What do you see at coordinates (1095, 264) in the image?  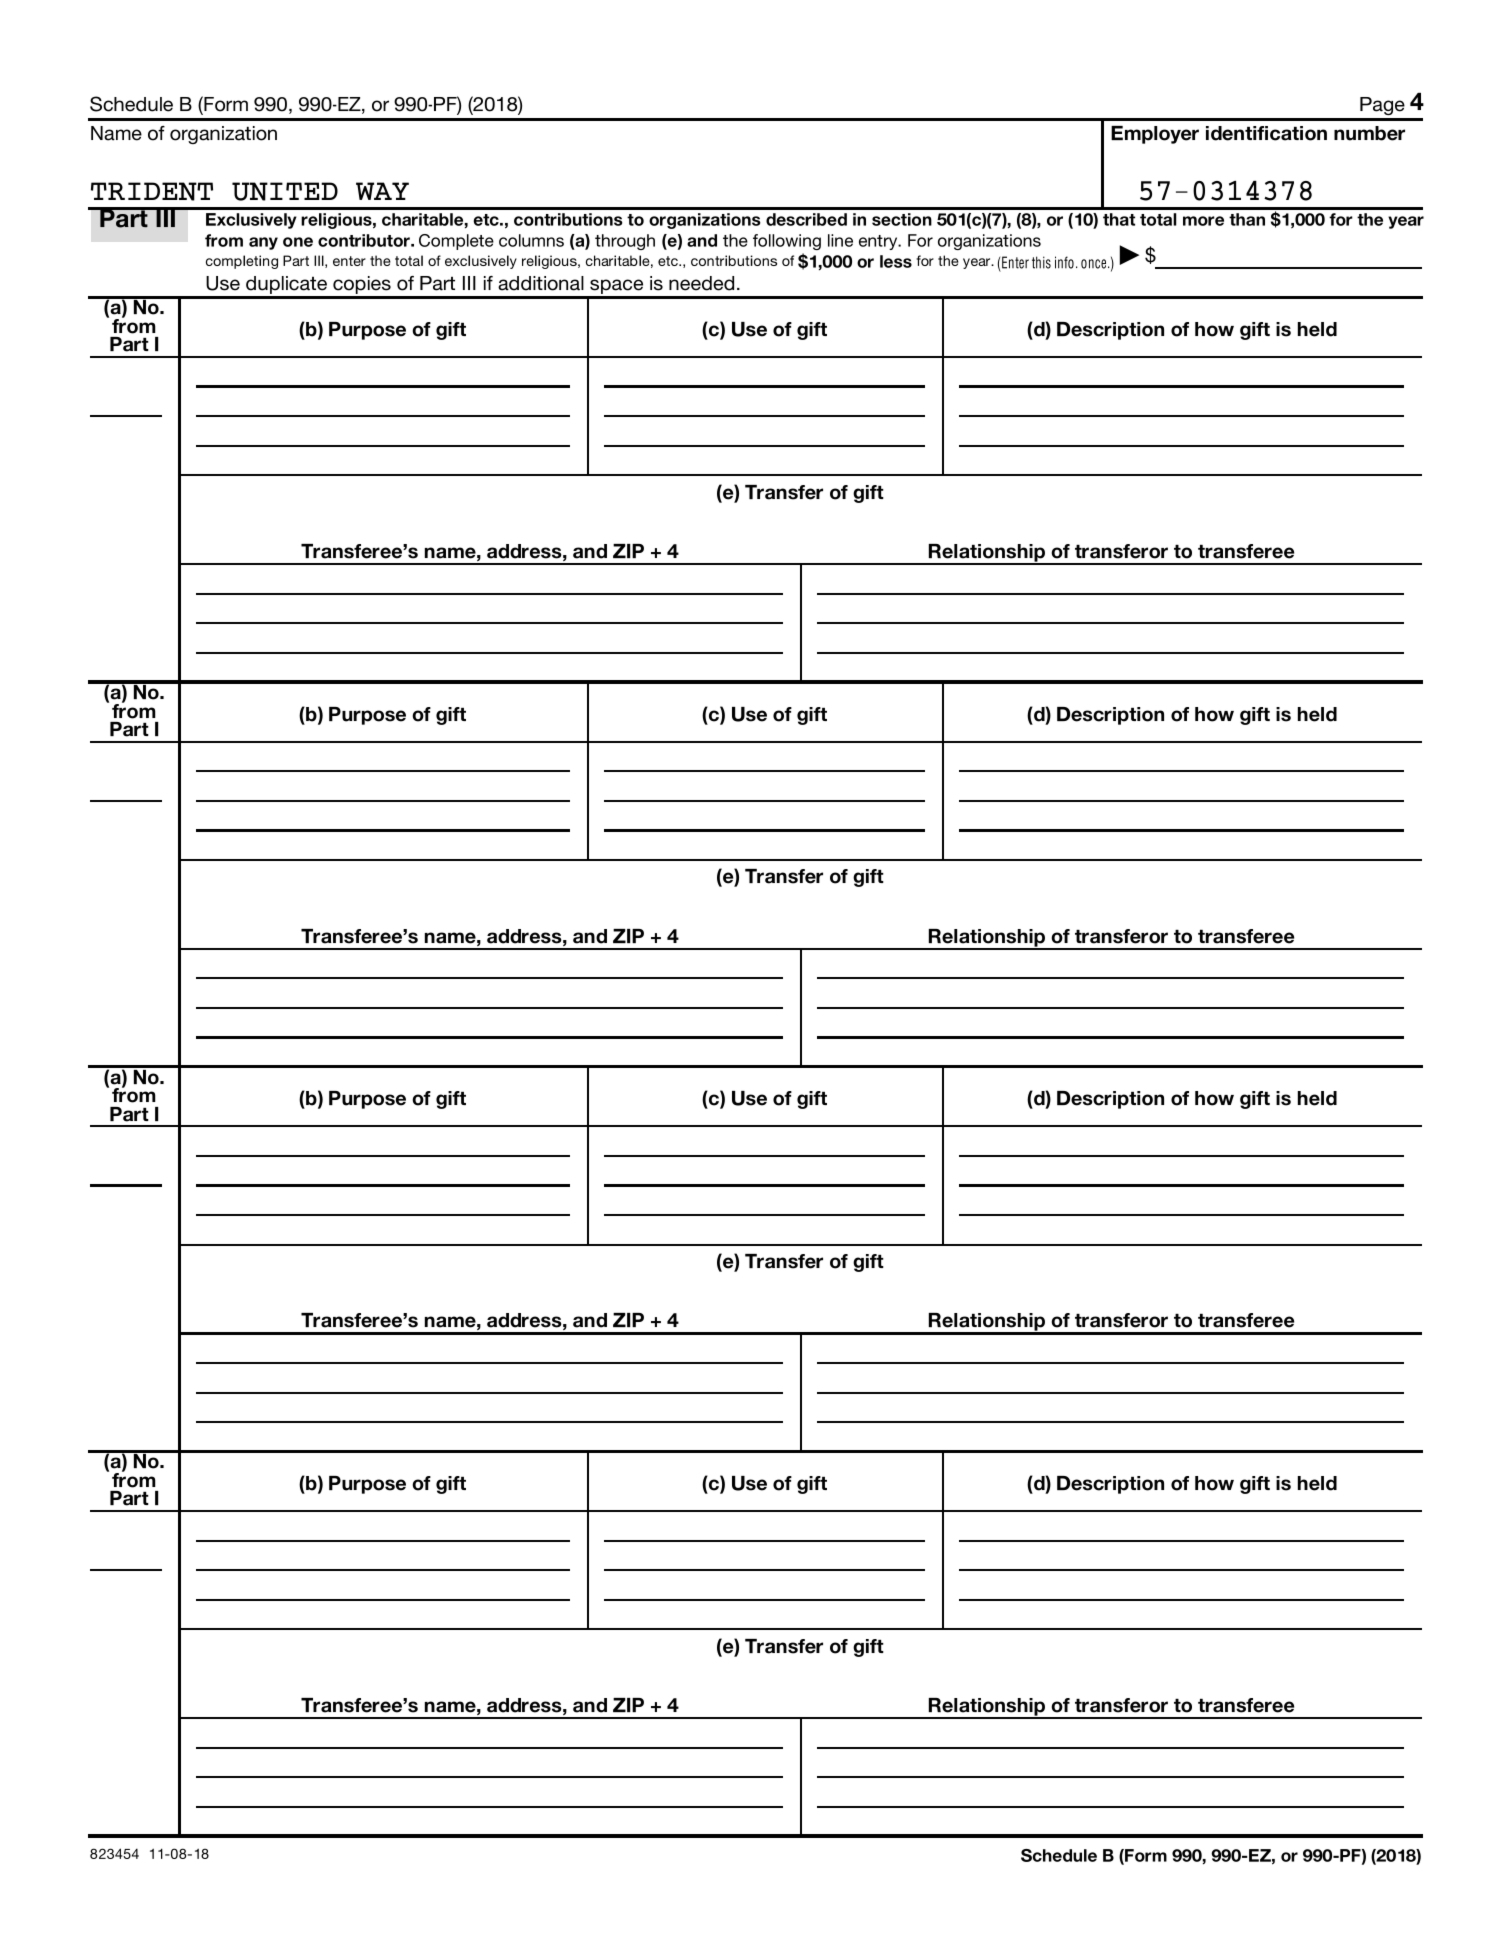 I see `once` at bounding box center [1095, 264].
